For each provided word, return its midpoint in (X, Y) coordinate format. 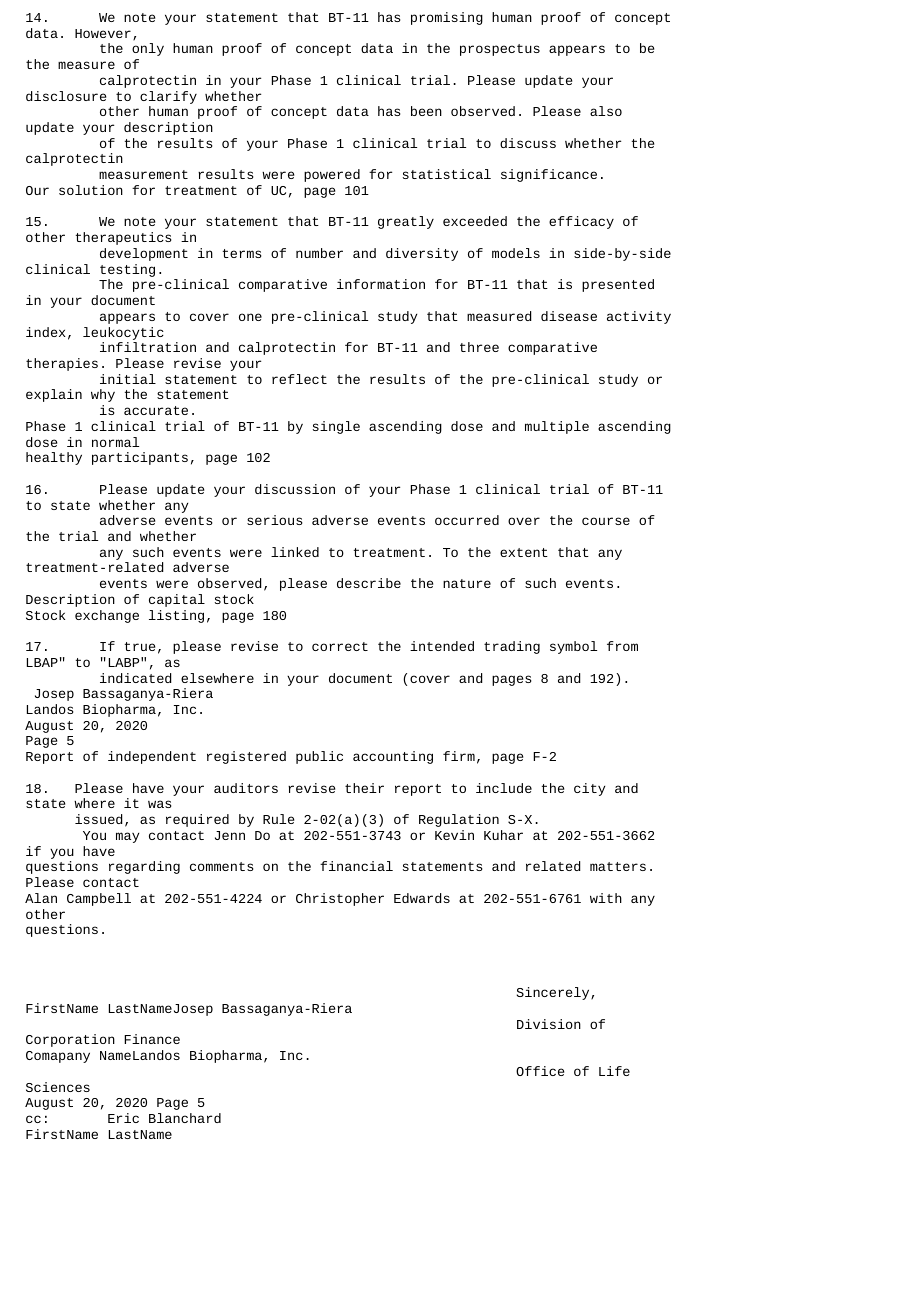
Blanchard (185, 1118)
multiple (557, 427)
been (426, 111)
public (319, 757)
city (589, 789)
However (103, 33)
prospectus (500, 50)
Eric (123, 1118)
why (103, 395)
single (336, 427)
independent (152, 757)
